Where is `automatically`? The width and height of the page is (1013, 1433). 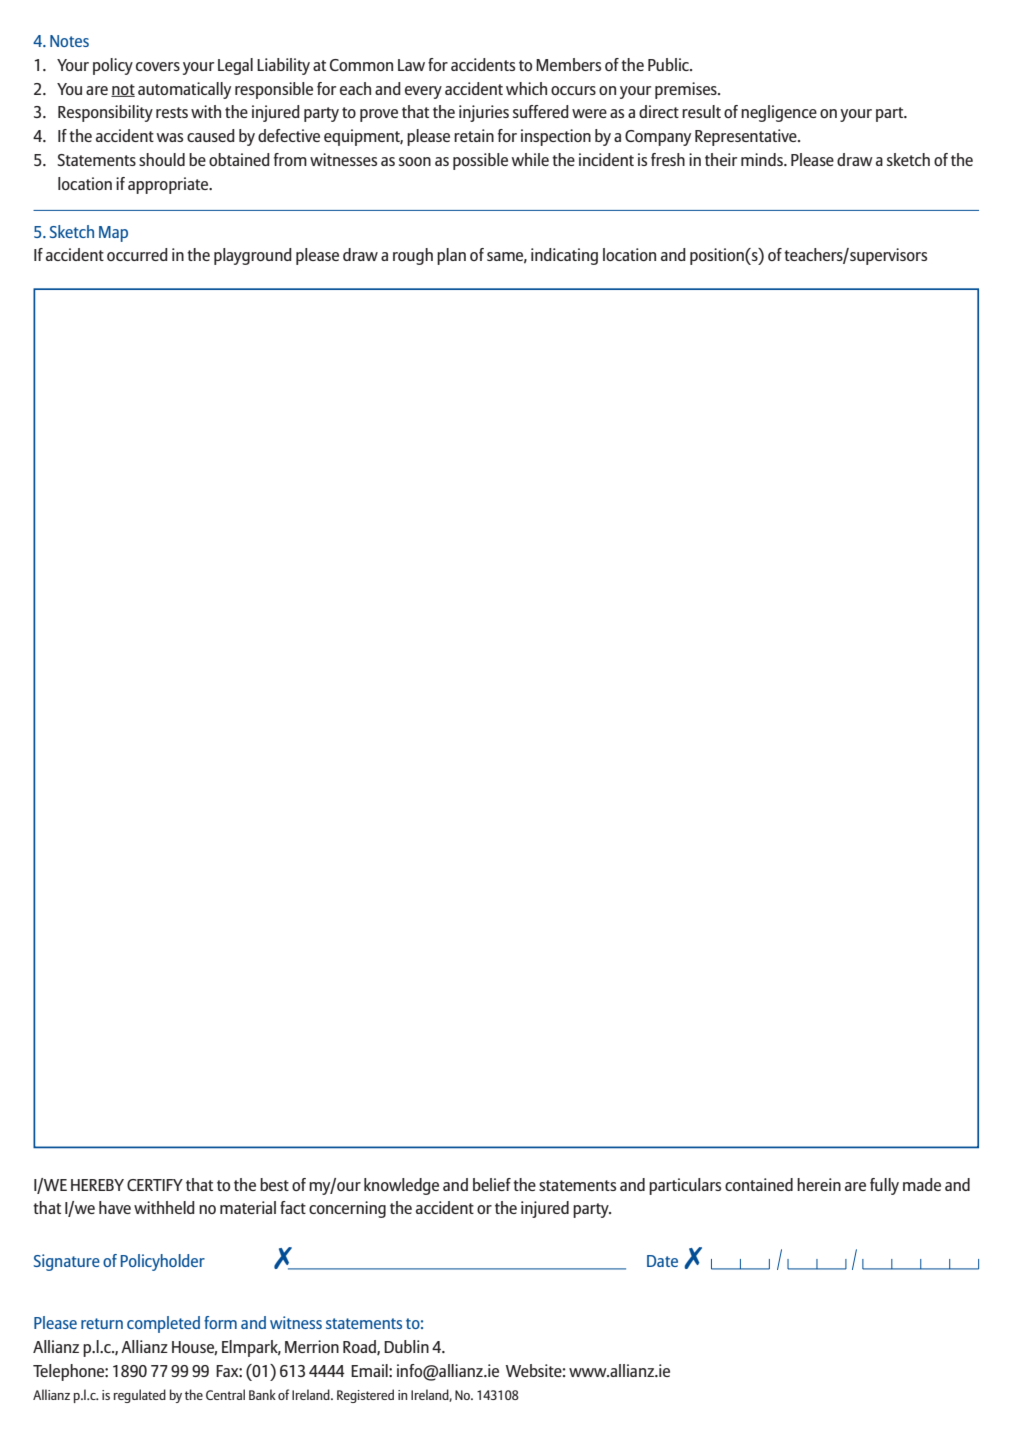 automatically is located at coordinates (184, 90).
